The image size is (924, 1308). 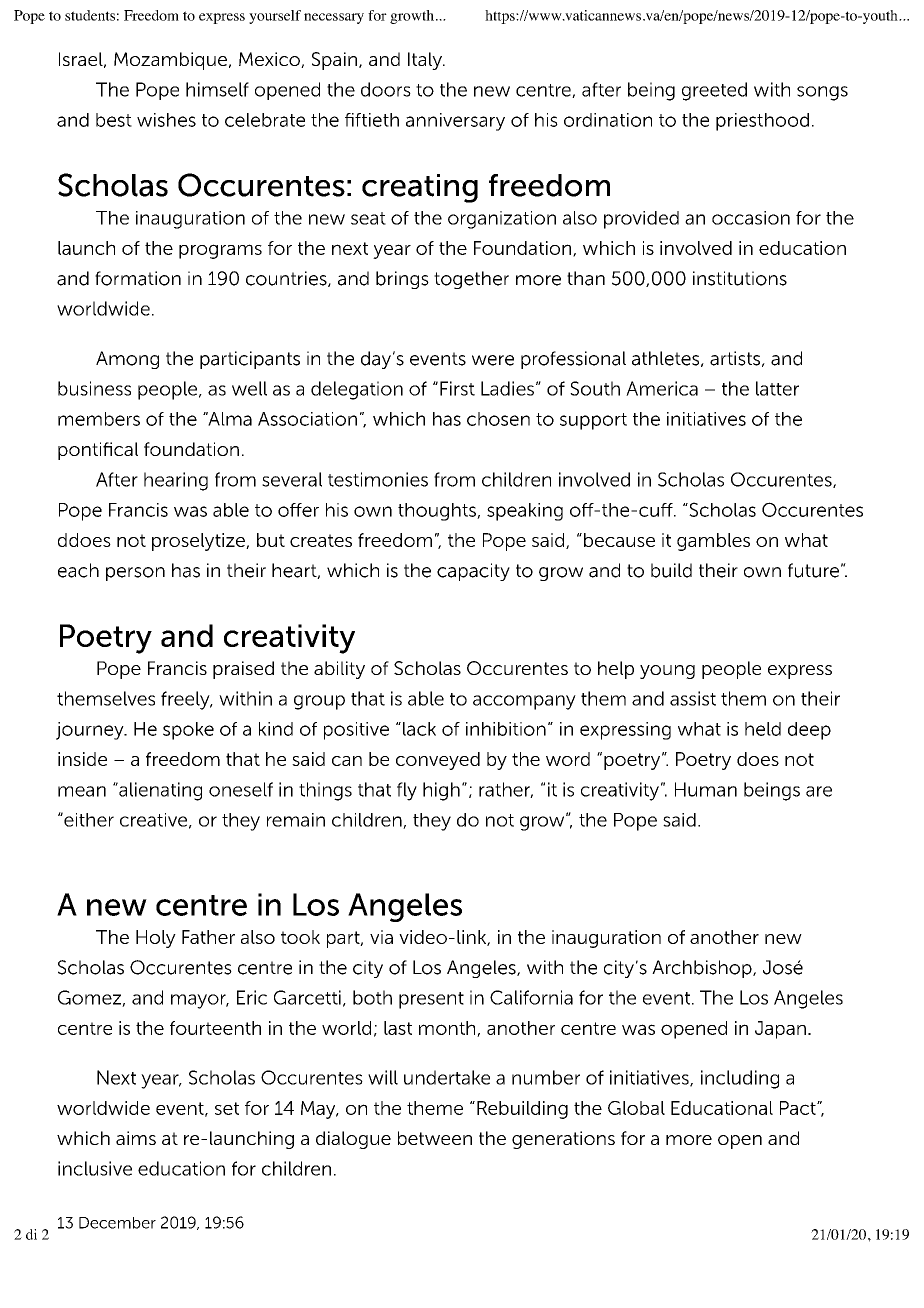 What do you see at coordinates (127, 360) in the image?
I see `Among` at bounding box center [127, 360].
